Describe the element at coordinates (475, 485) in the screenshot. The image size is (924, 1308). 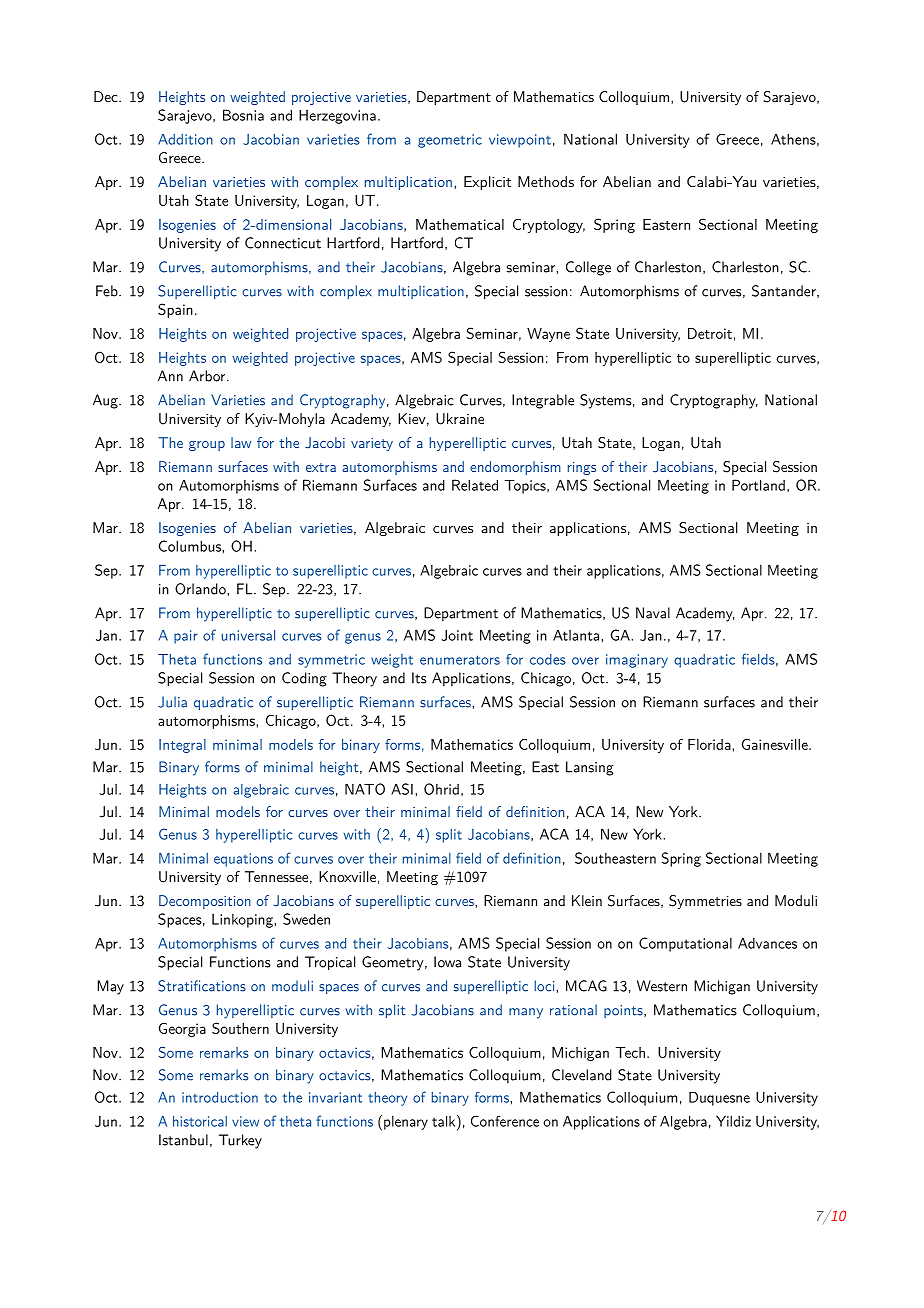
I see `Related` at that location.
